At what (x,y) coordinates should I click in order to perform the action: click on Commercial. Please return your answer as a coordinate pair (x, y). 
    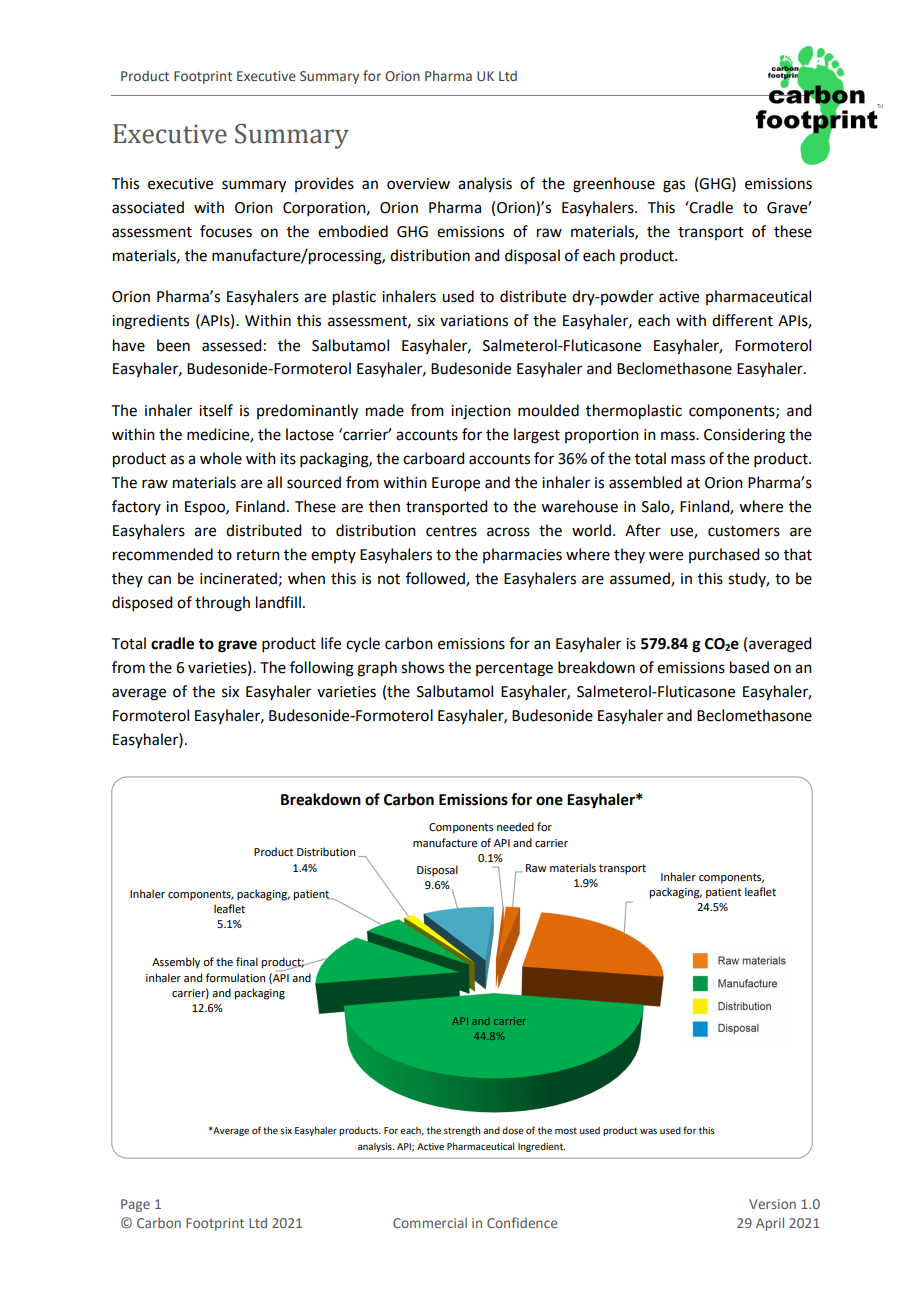
    Looking at the image, I should click on (430, 1223).
